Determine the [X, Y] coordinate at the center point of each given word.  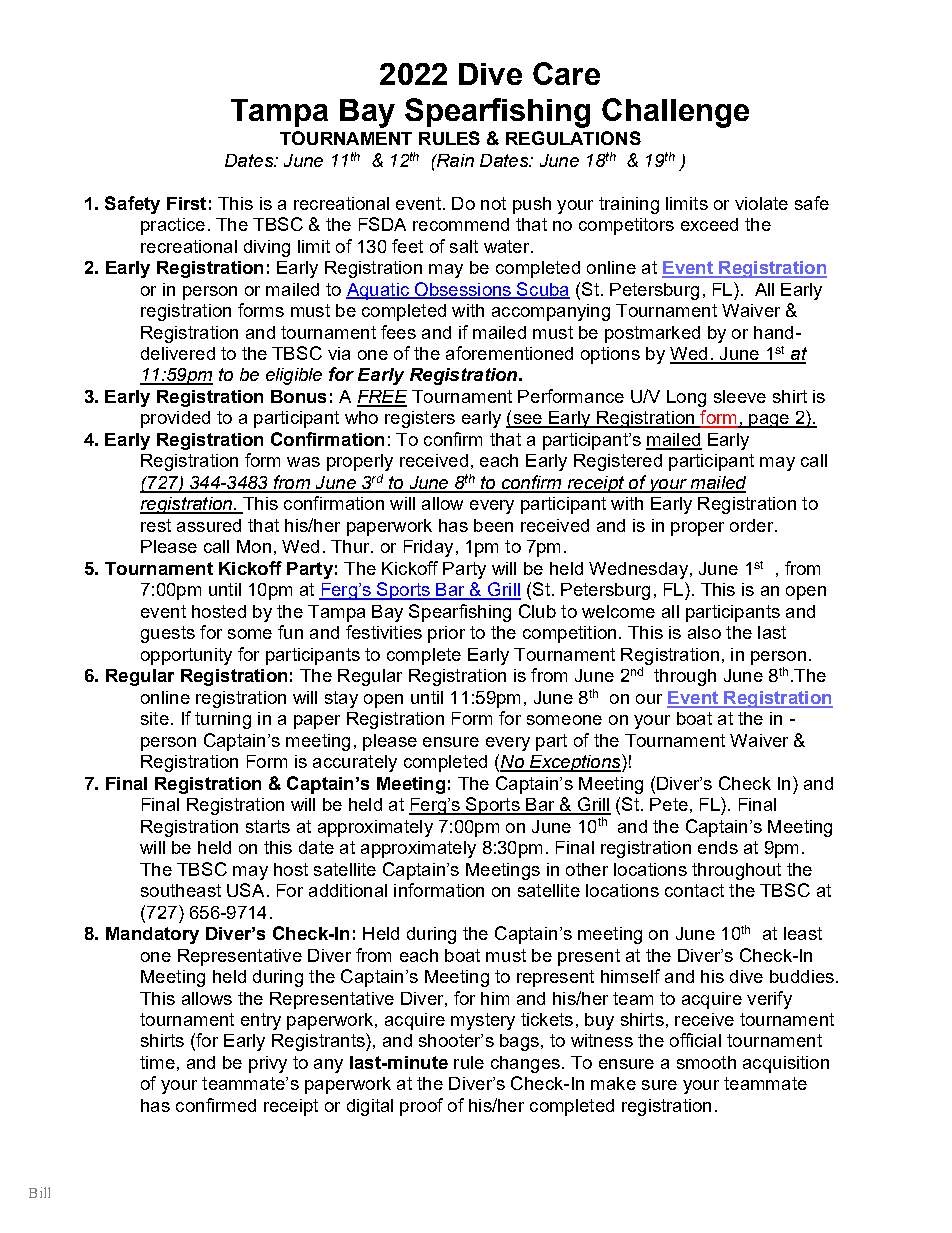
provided [175, 419]
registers [420, 419]
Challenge [675, 113]
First [186, 203]
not [493, 203]
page [769, 421]
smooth [706, 1062]
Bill [39, 1192]
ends [718, 847]
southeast [181, 890]
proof [421, 1107]
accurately [355, 763]
